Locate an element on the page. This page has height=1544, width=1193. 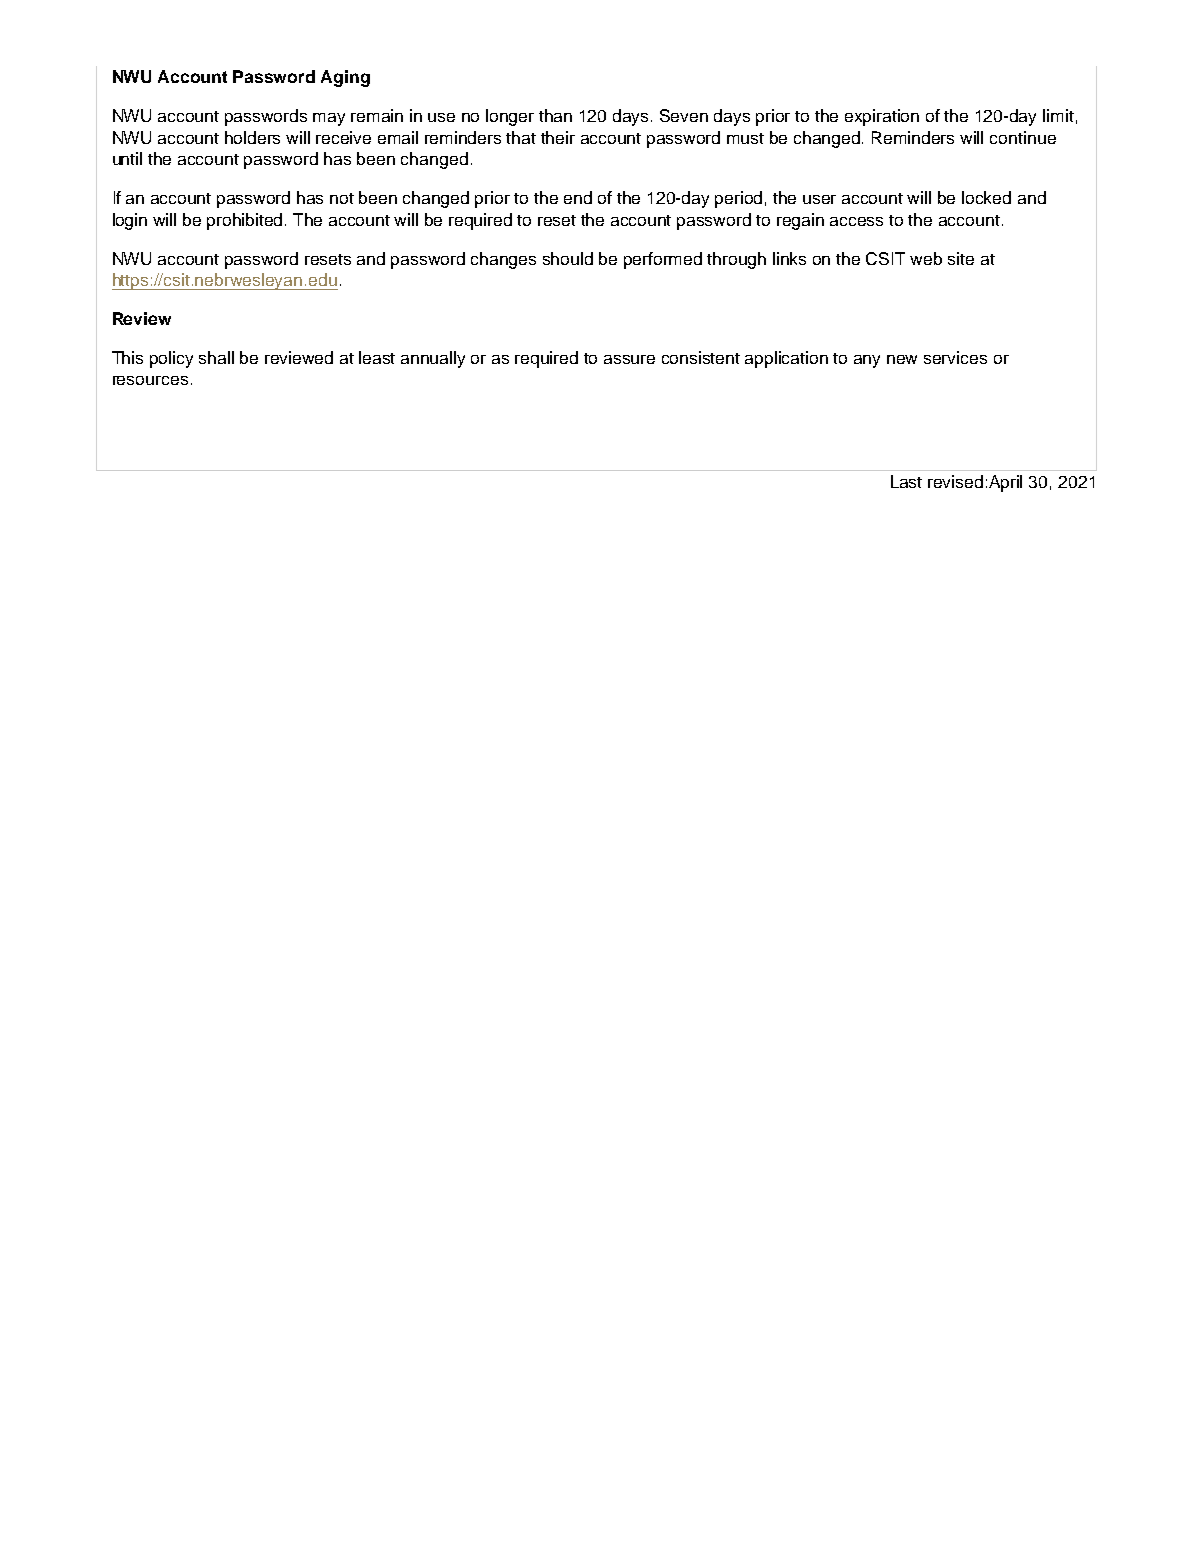
access is located at coordinates (856, 221).
